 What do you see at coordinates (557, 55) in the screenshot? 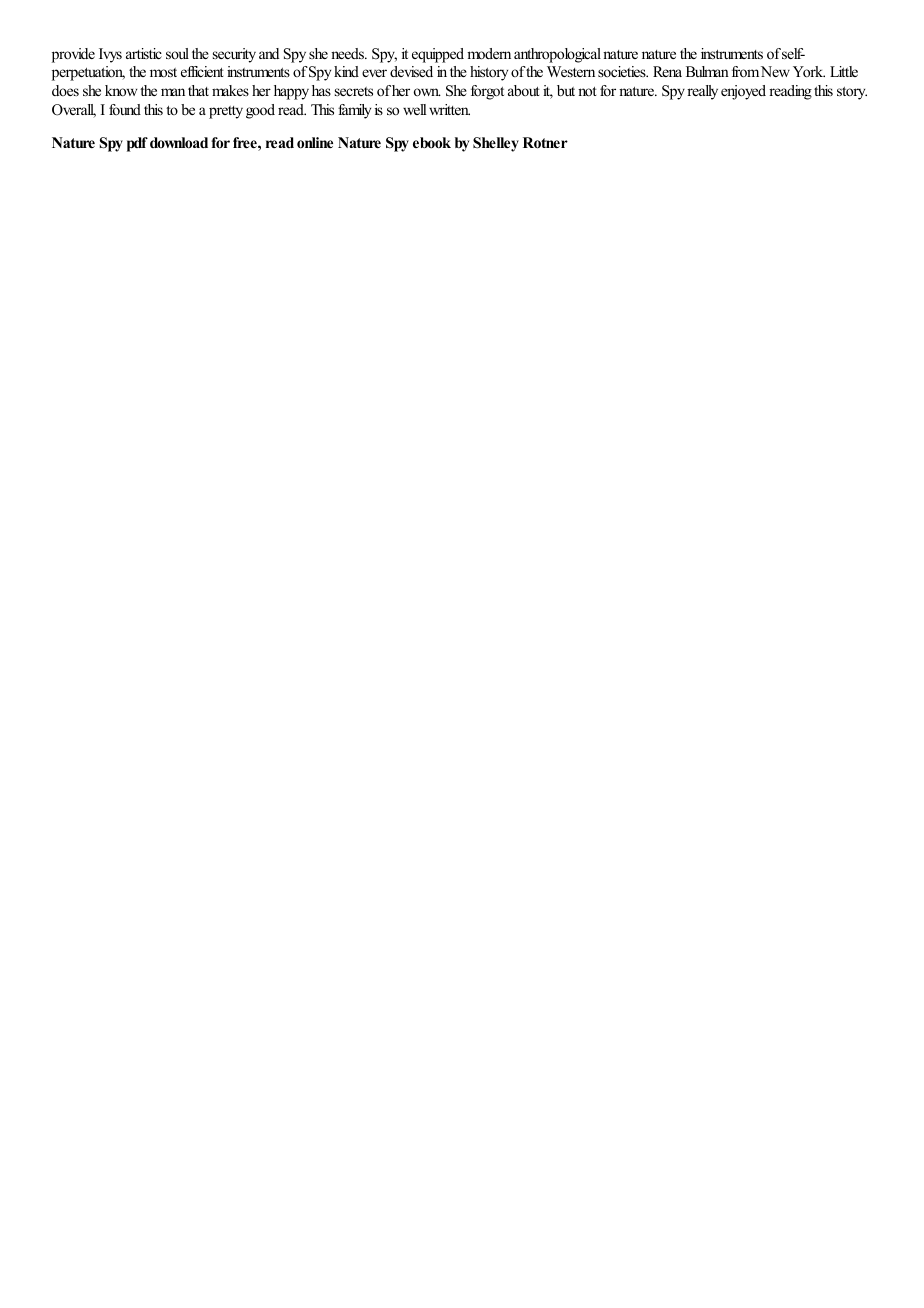
I see `anthropological` at bounding box center [557, 55].
